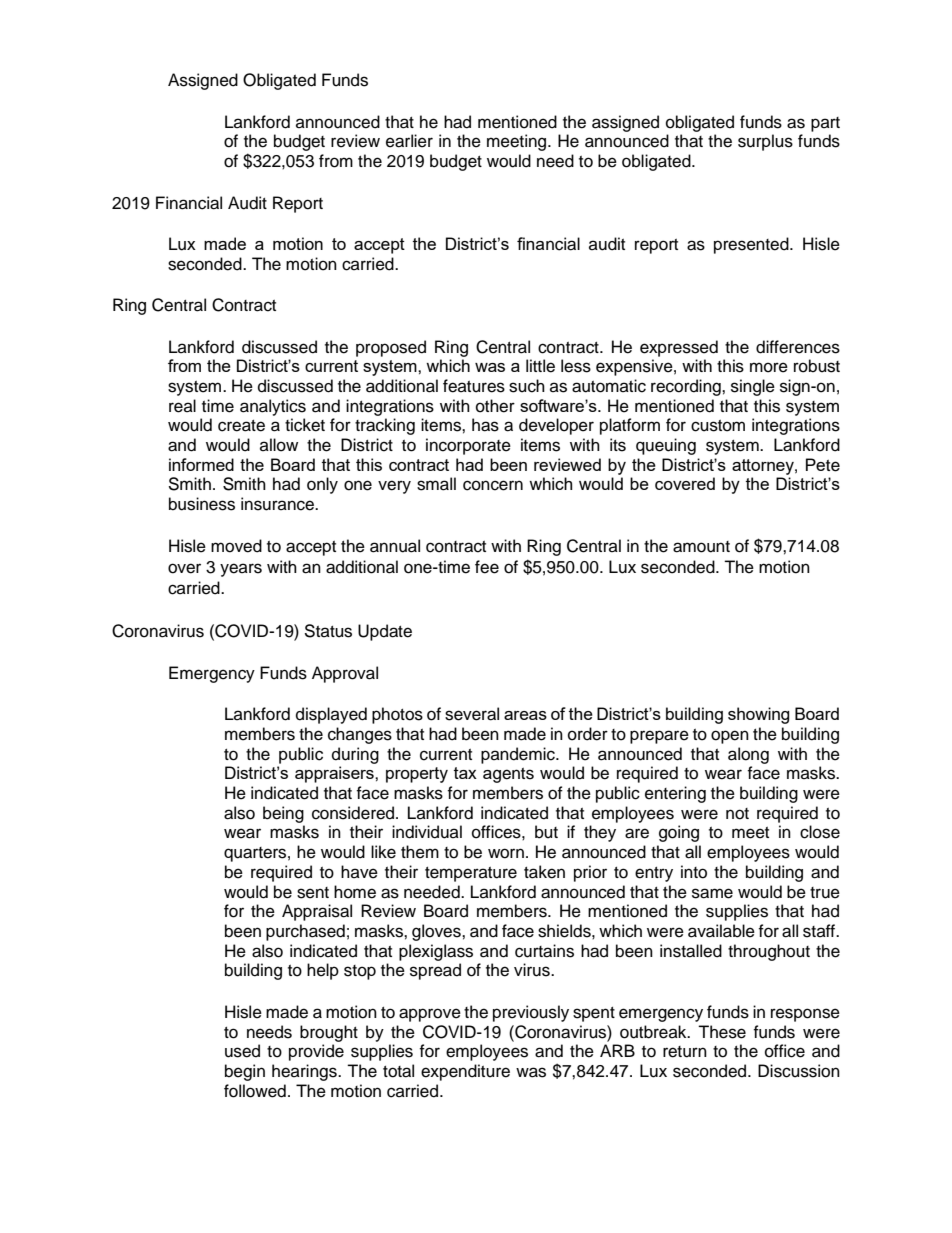  Describe the element at coordinates (748, 755) in the document. I see `along` at that location.
